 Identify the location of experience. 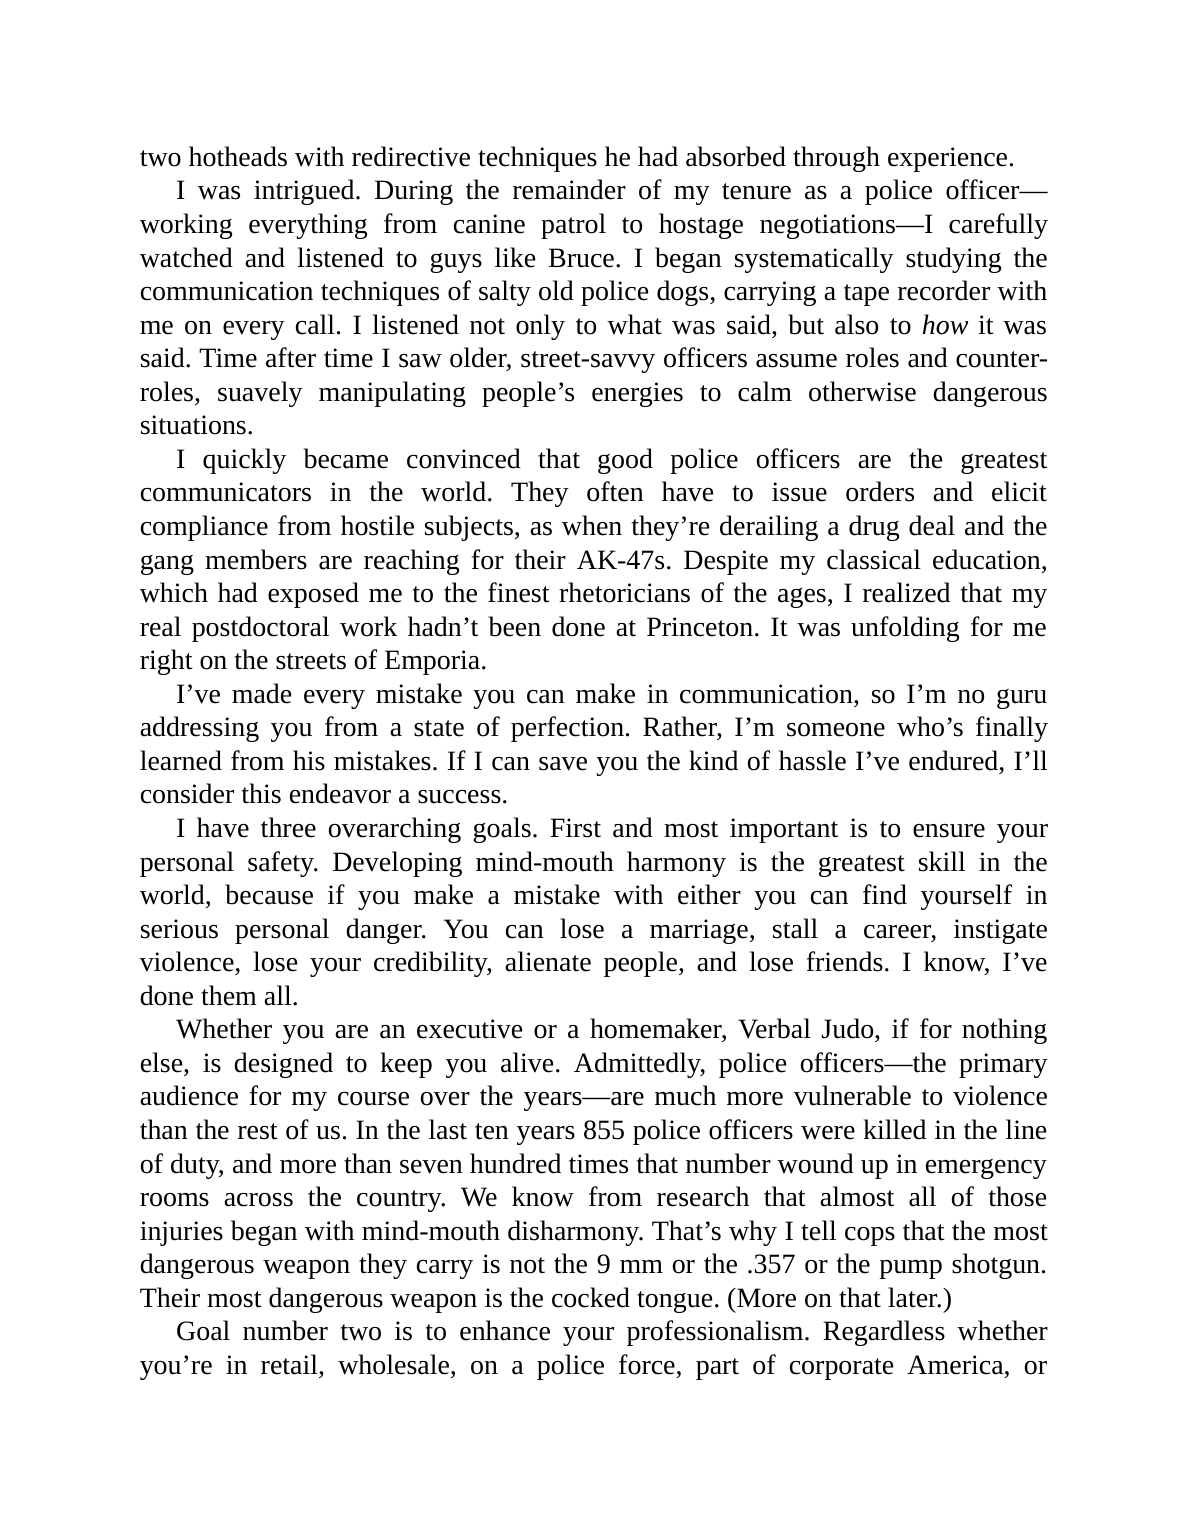
(947, 159).
